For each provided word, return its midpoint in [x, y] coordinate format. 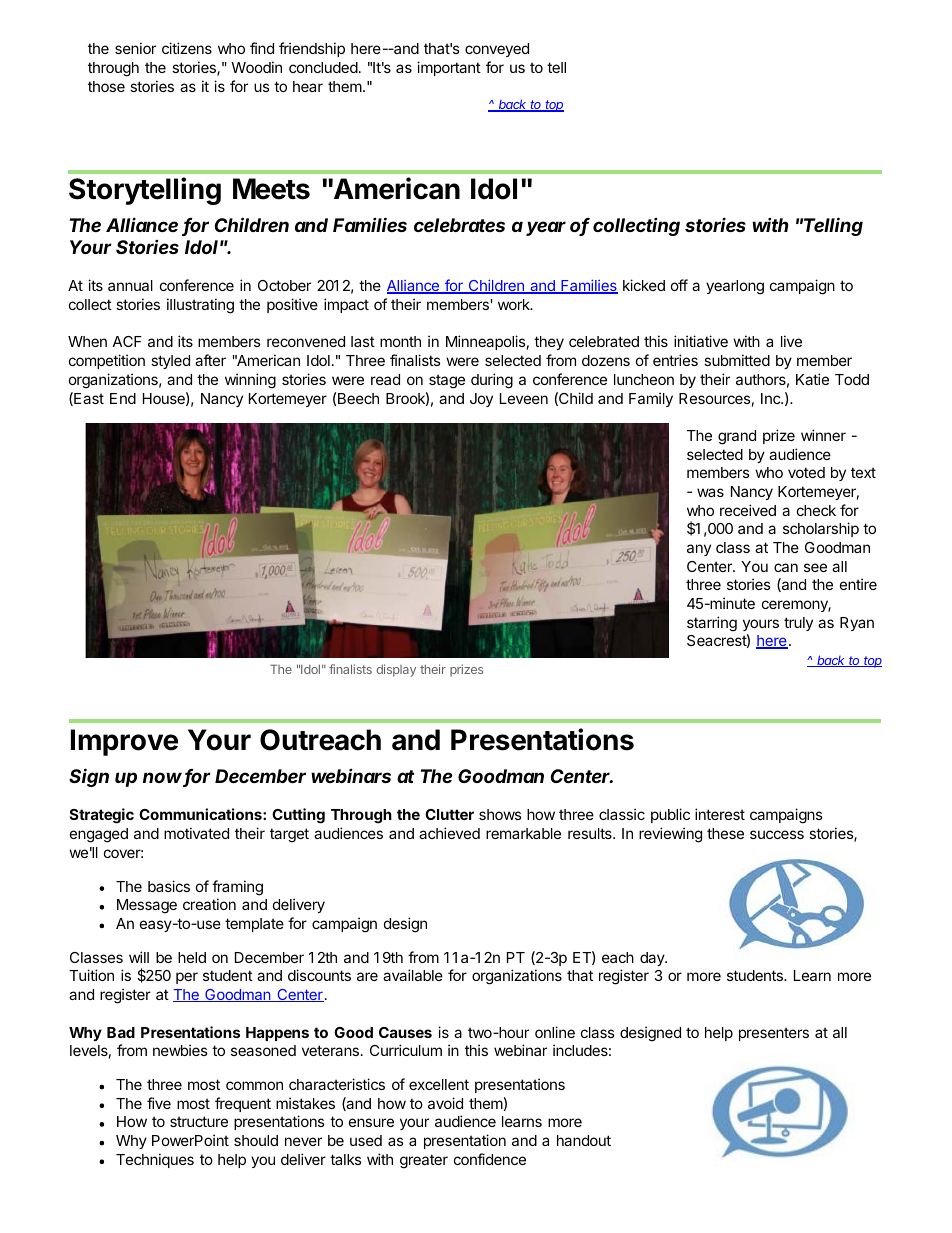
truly [798, 624]
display [396, 670]
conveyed [497, 50]
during [492, 381]
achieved [449, 833]
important [449, 68]
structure [199, 1121]
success [777, 834]
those [106, 86]
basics [169, 886]
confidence [490, 1159]
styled [170, 362]
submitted [737, 360]
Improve [124, 742]
